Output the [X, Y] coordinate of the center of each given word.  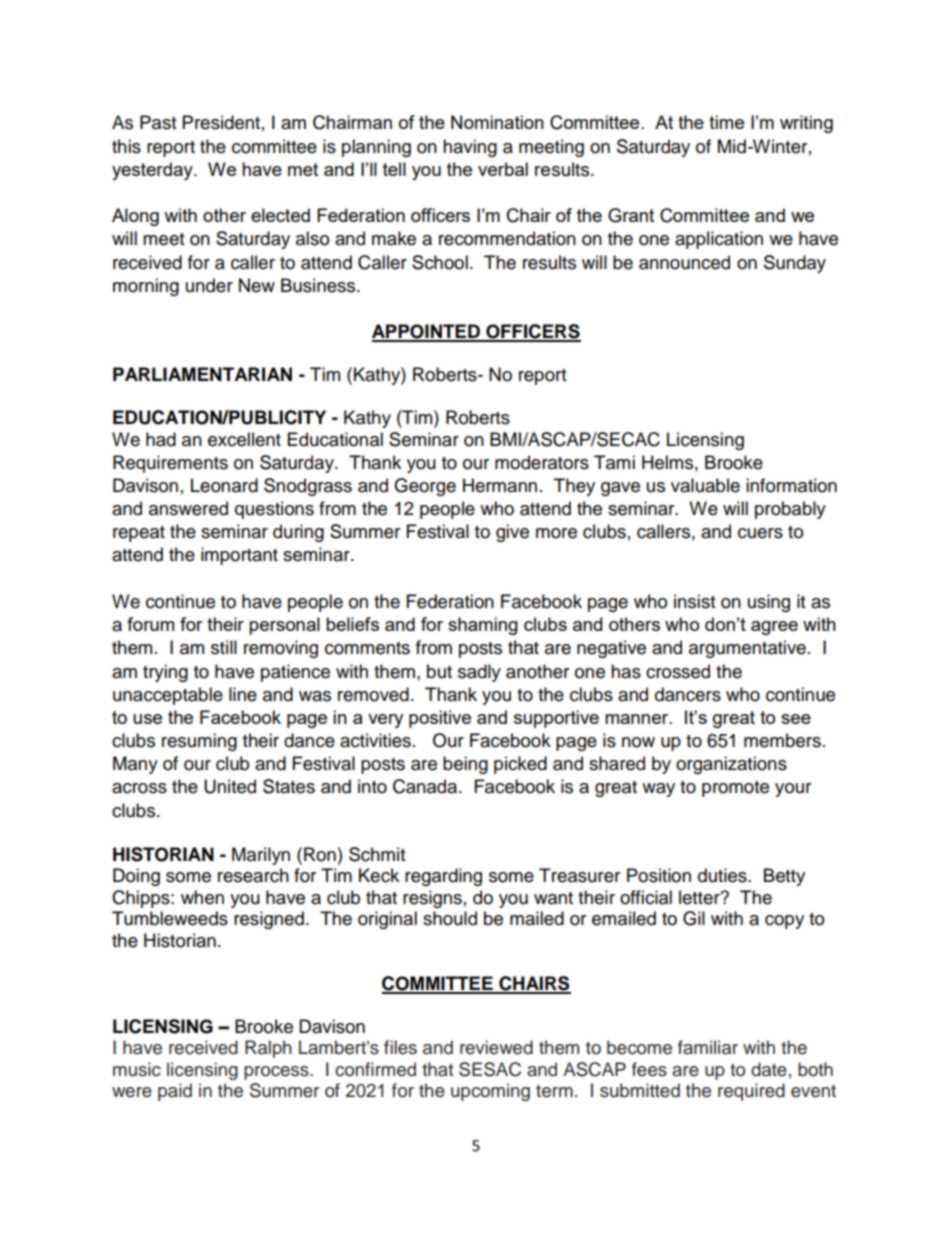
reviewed [496, 1047]
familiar [708, 1047]
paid [175, 1092]
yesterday [153, 171]
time [726, 122]
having [470, 148]
